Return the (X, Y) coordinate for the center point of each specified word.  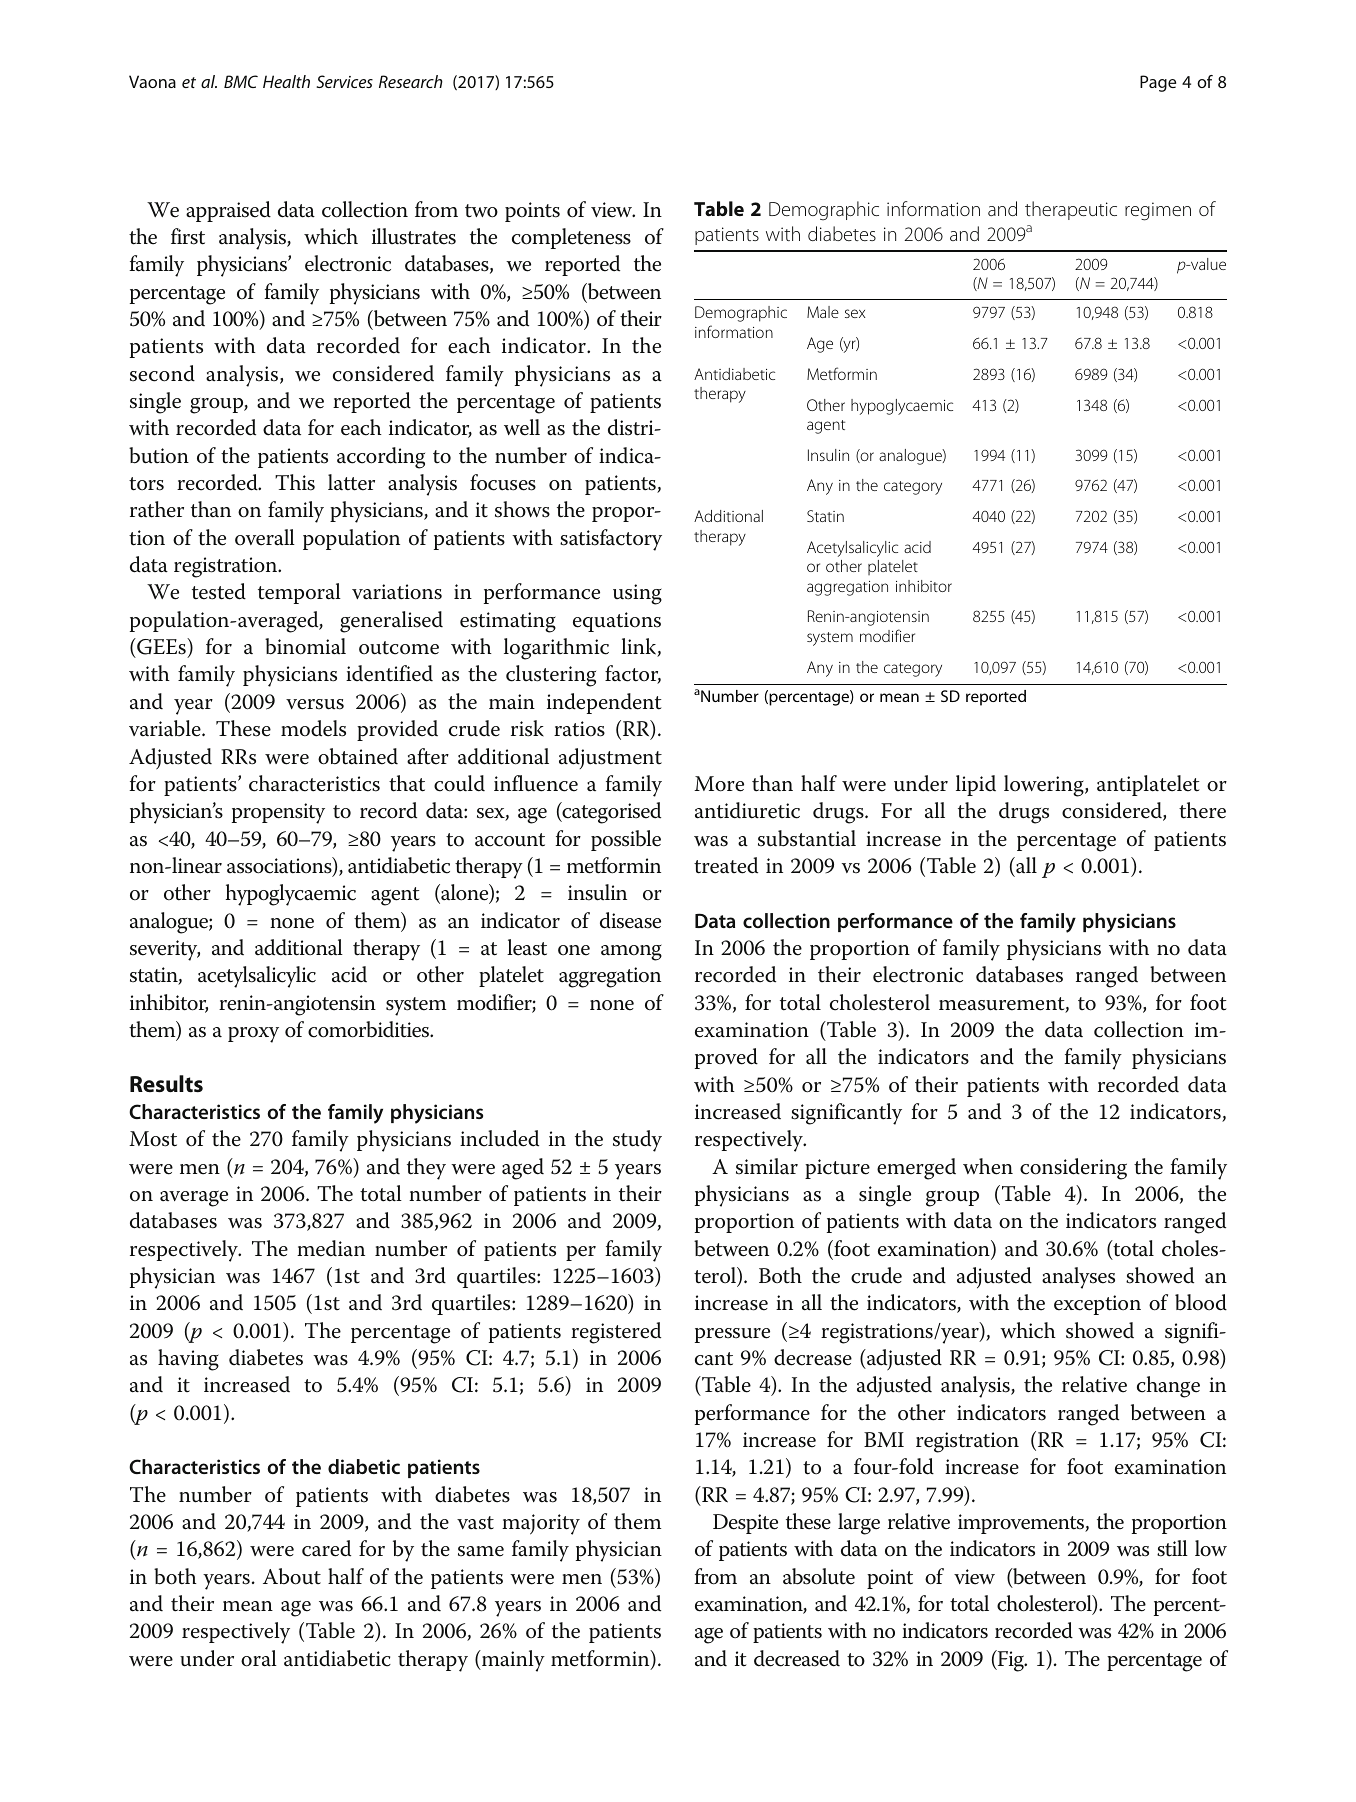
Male (823, 312)
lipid (976, 785)
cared (326, 1548)
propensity (278, 813)
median (331, 1248)
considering (1073, 1169)
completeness (571, 238)
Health (286, 81)
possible (626, 840)
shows (522, 509)
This (295, 482)
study (637, 1141)
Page (1158, 83)
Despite (745, 1524)
